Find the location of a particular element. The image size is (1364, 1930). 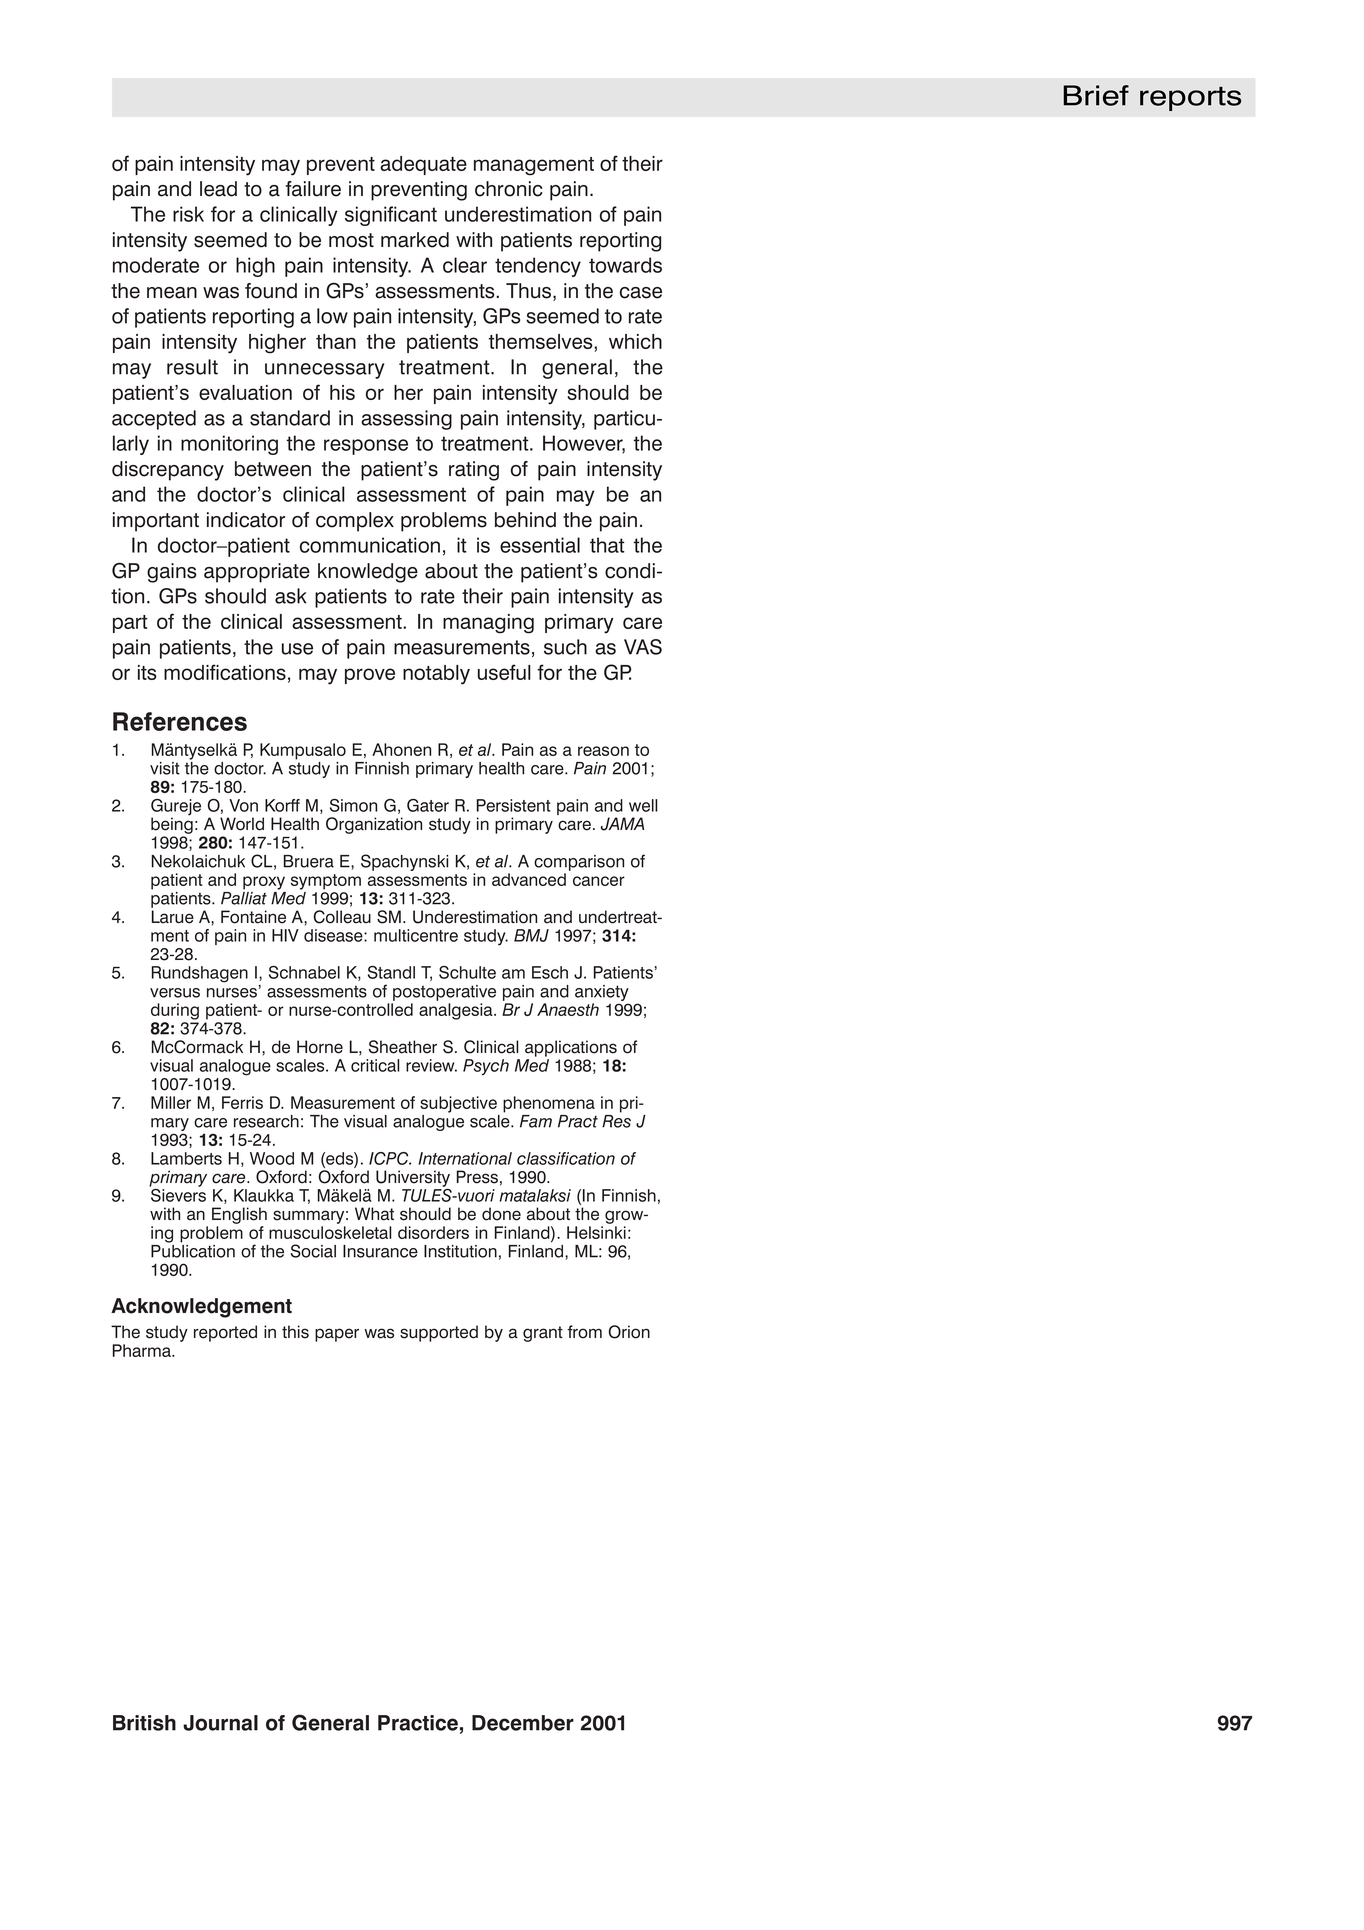

well is located at coordinates (643, 805).
